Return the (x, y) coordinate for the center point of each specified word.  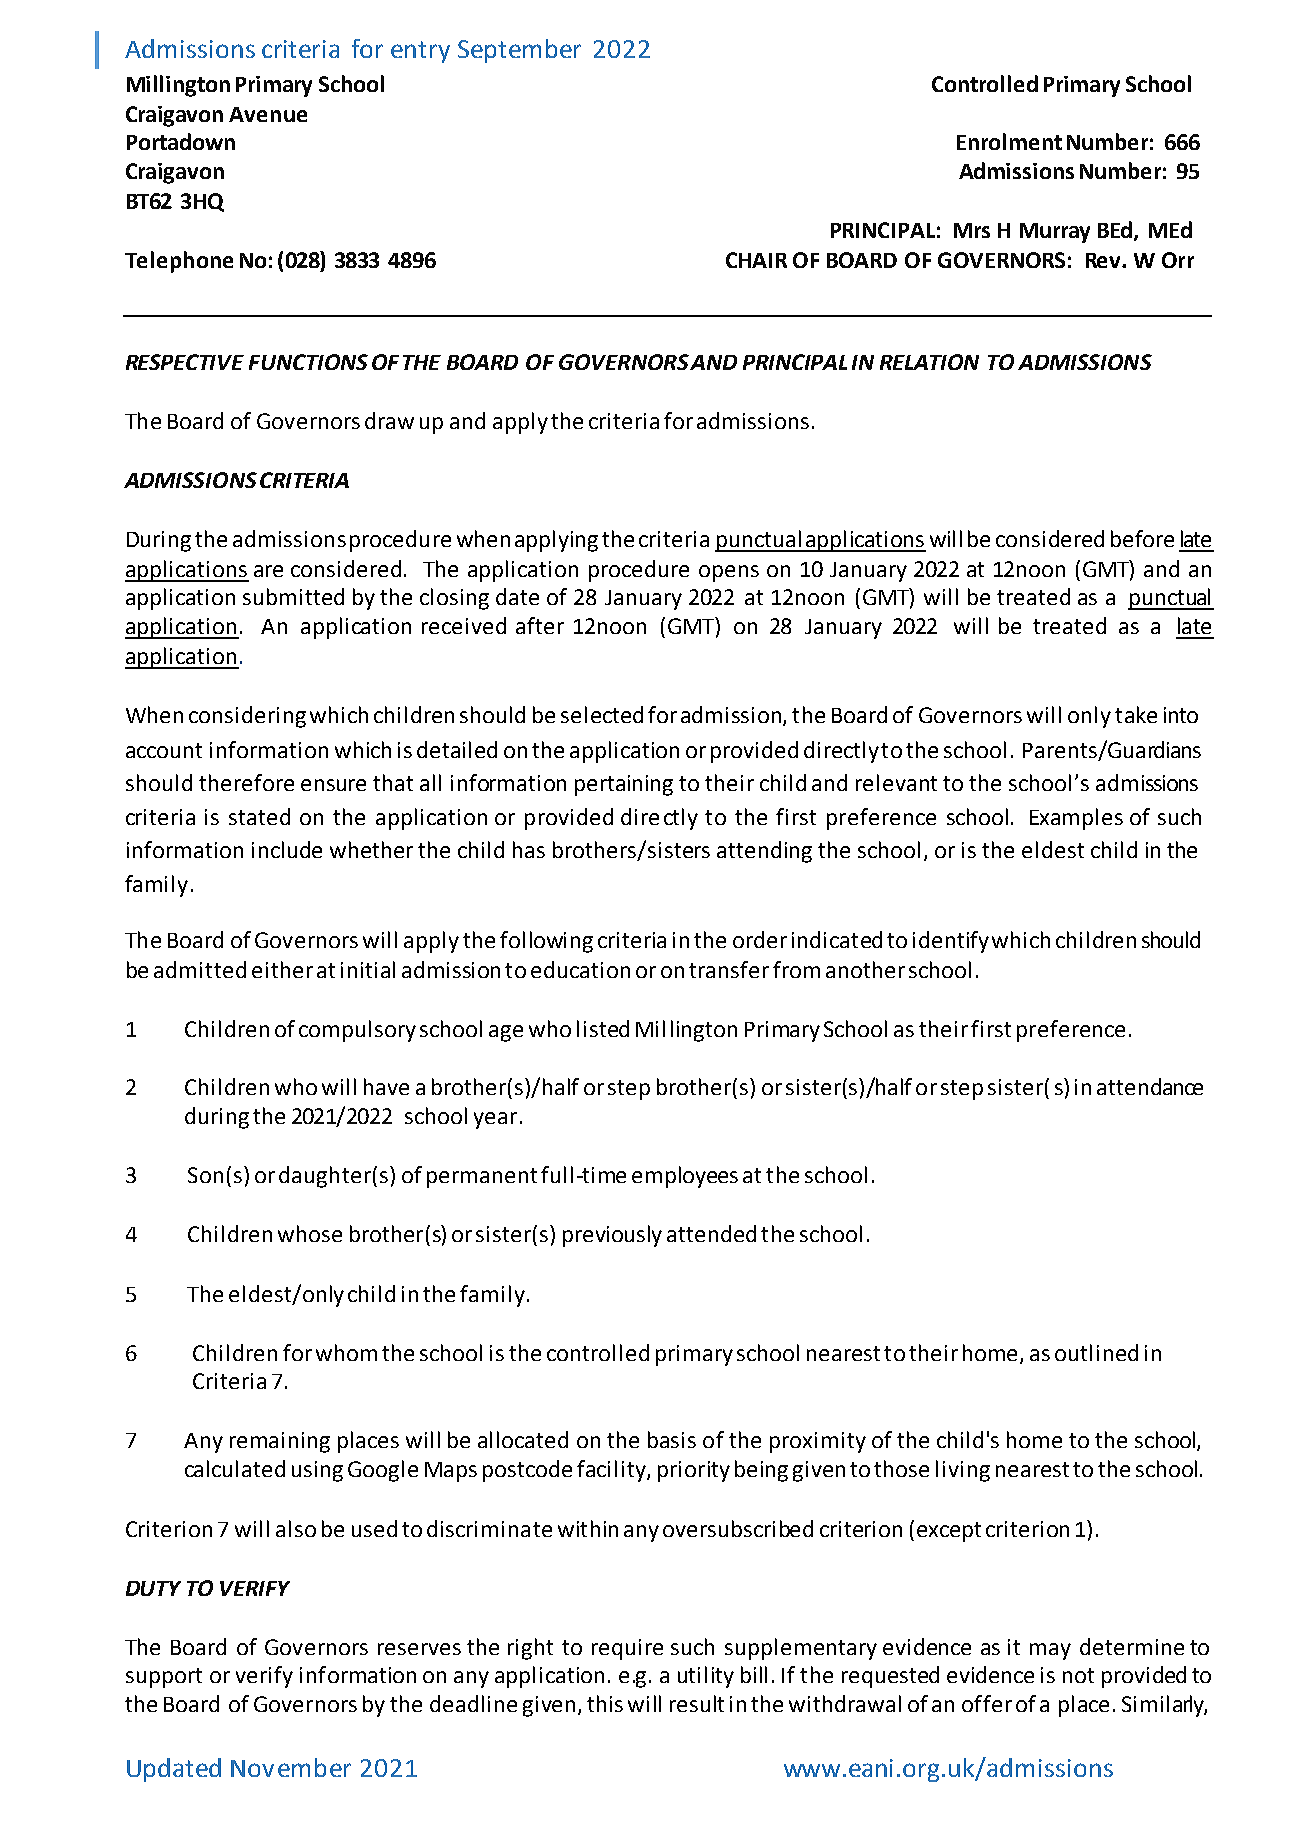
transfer (729, 969)
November (291, 1767)
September (519, 51)
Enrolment (1009, 141)
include (287, 849)
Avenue (268, 114)
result (697, 1703)
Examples (1076, 819)
